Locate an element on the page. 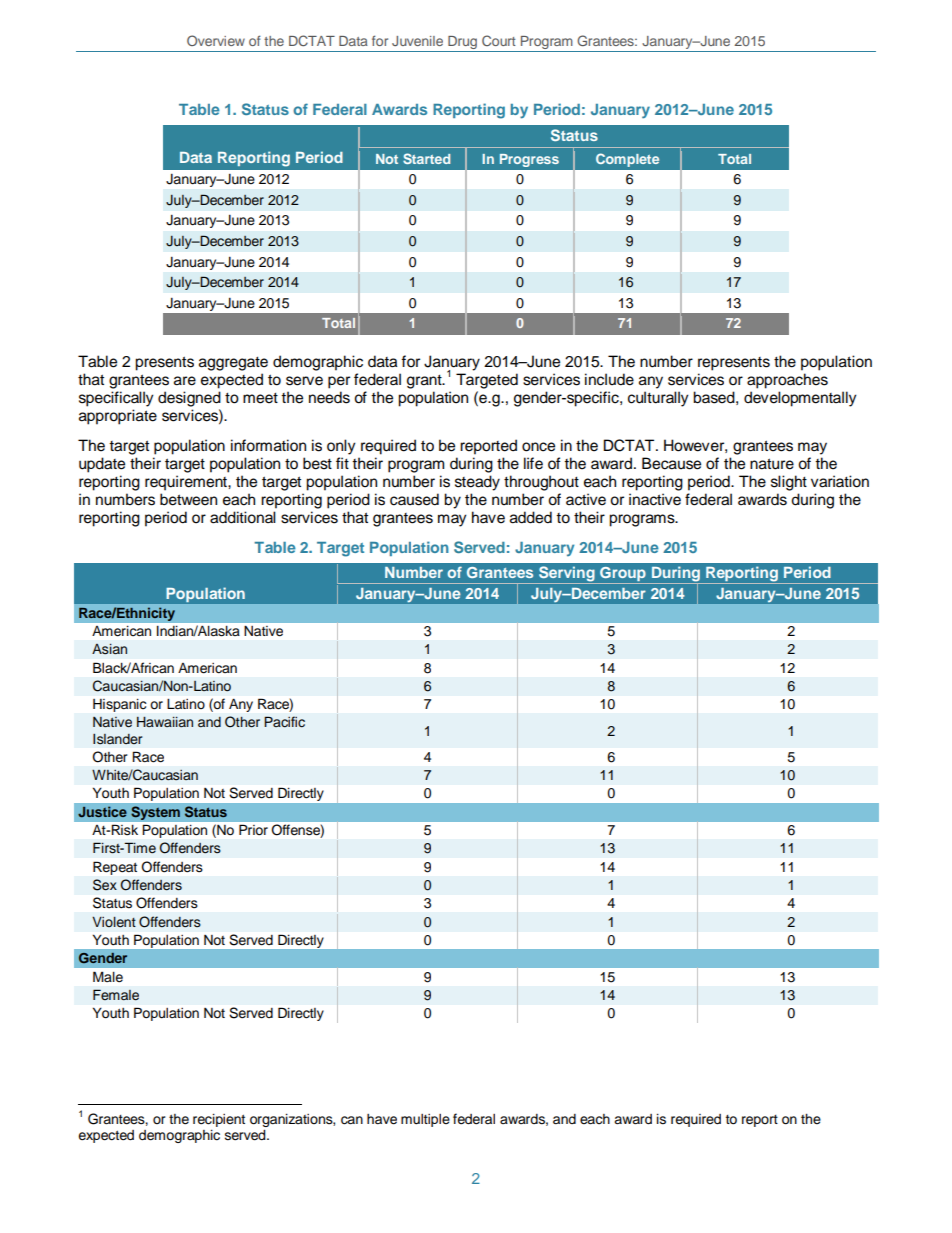  Serving is located at coordinates (566, 575).
